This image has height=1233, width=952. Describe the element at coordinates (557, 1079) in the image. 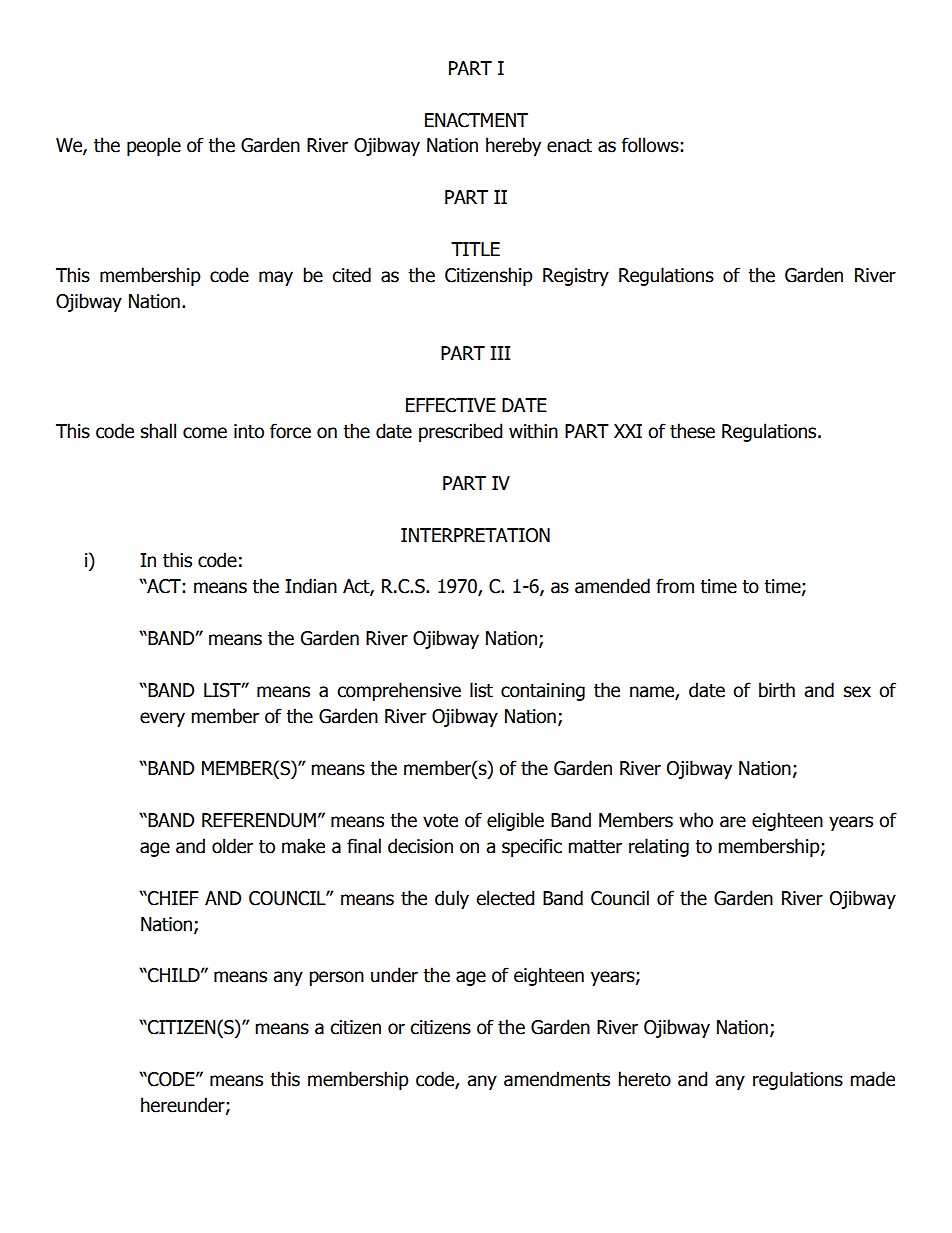

I see `amendments` at that location.
